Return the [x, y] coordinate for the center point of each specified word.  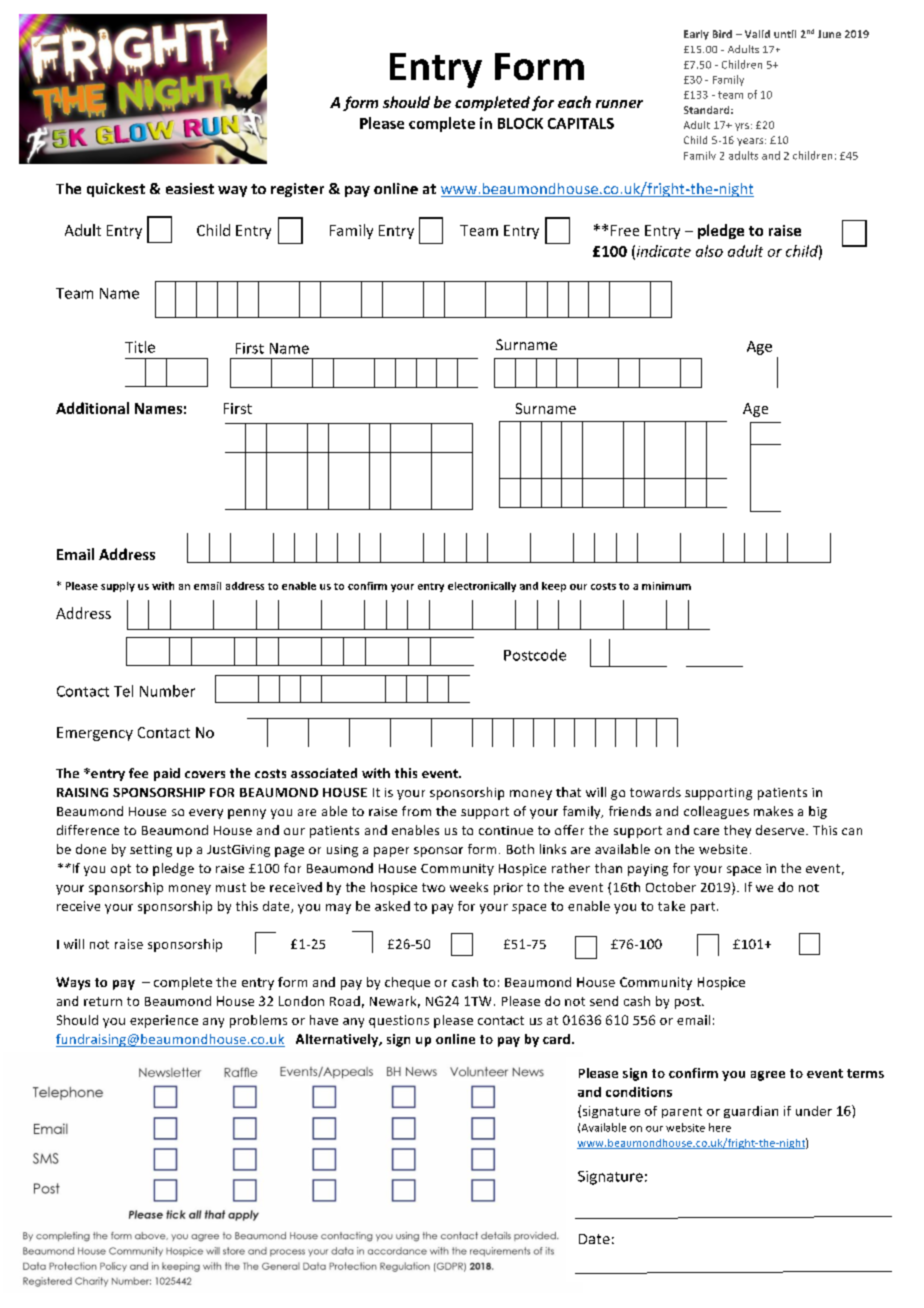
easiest [190, 188]
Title [140, 347]
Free [625, 230]
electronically [482, 587]
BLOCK [520, 123]
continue [506, 830]
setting [151, 851]
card [556, 1039]
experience [164, 1021]
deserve [781, 830]
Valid [757, 34]
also [709, 251]
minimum [666, 586]
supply [118, 587]
